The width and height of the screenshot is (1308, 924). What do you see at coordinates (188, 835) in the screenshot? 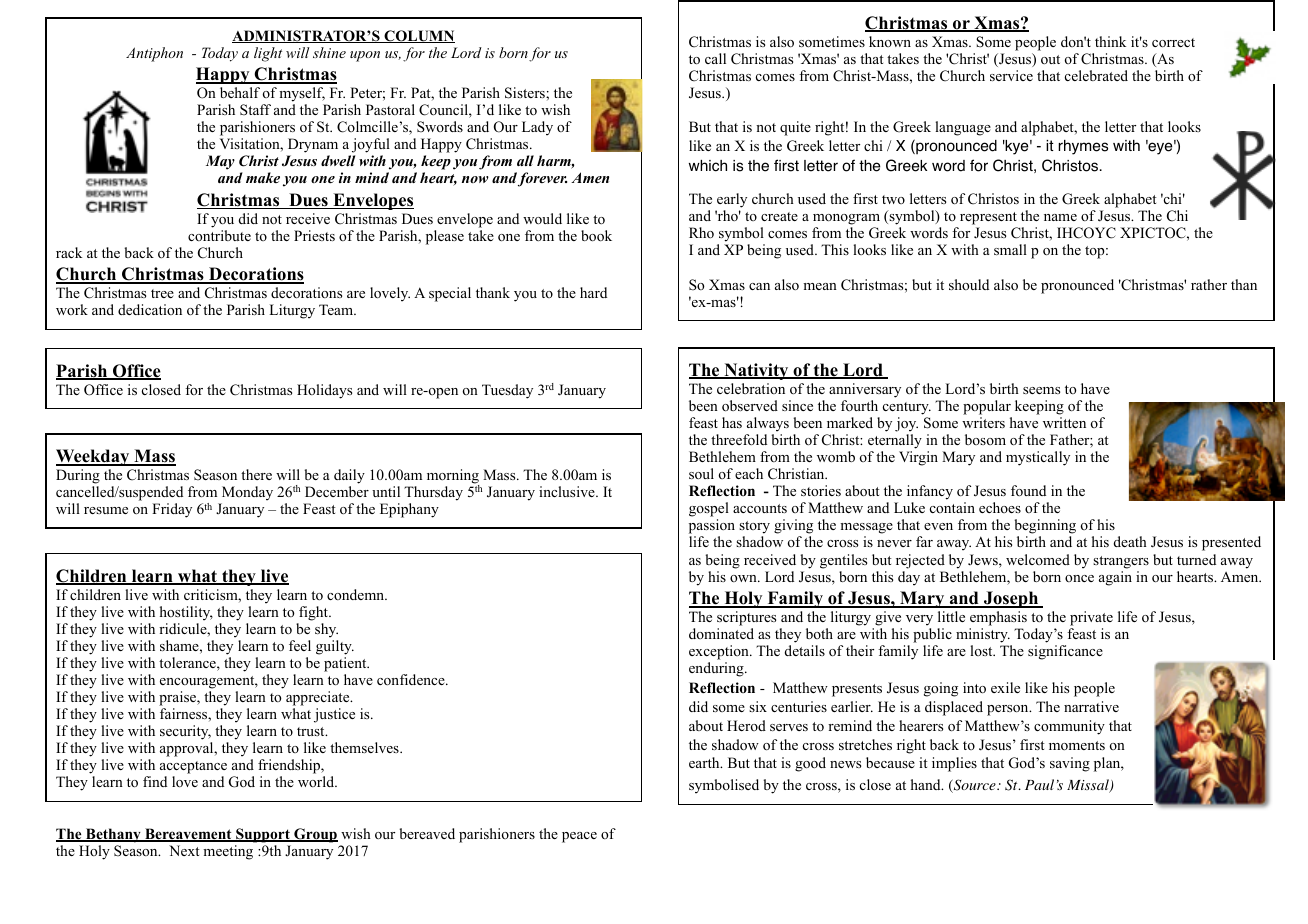
I see `Bereavement` at bounding box center [188, 835].
